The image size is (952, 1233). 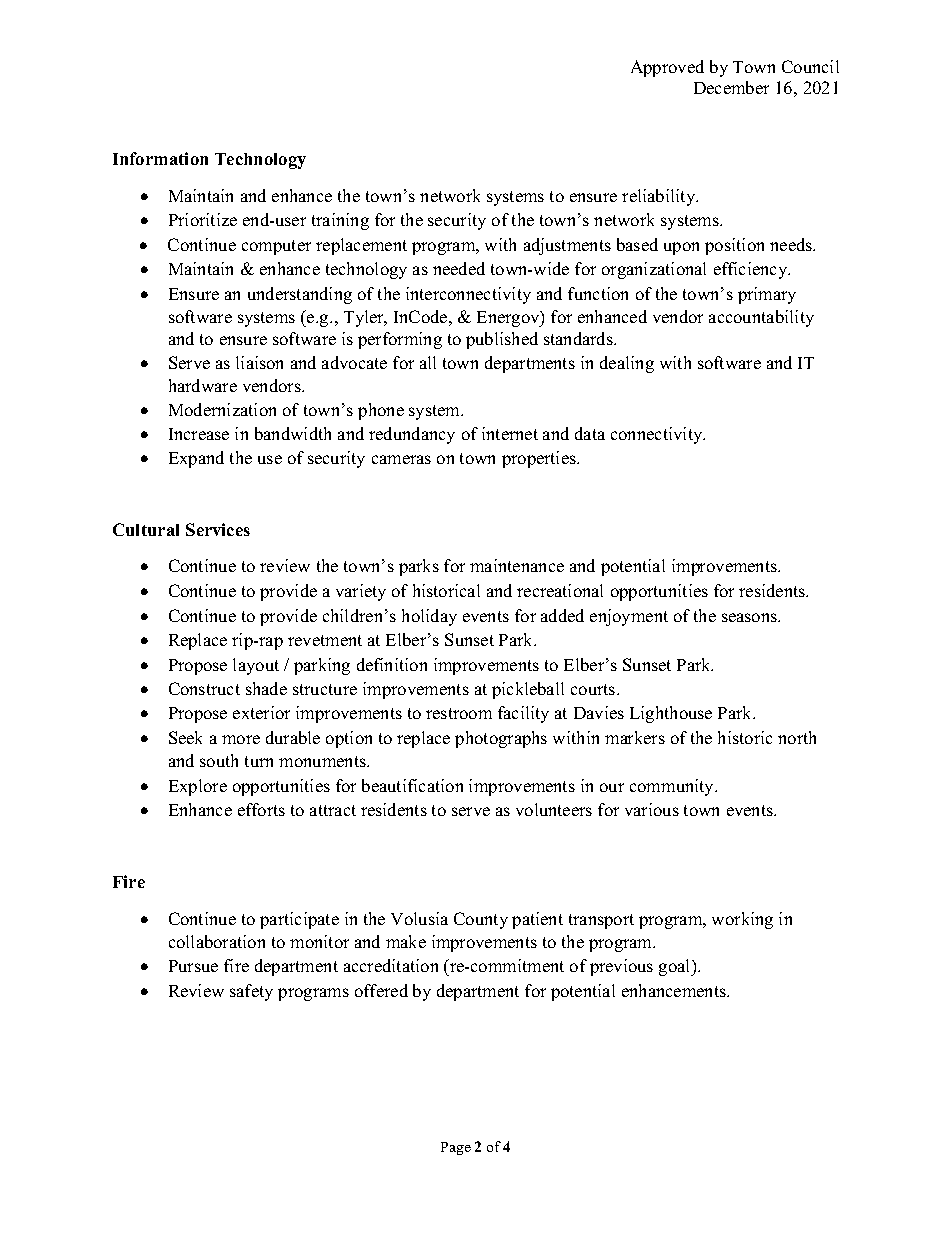 What do you see at coordinates (217, 941) in the document?
I see `collaboration` at bounding box center [217, 941].
